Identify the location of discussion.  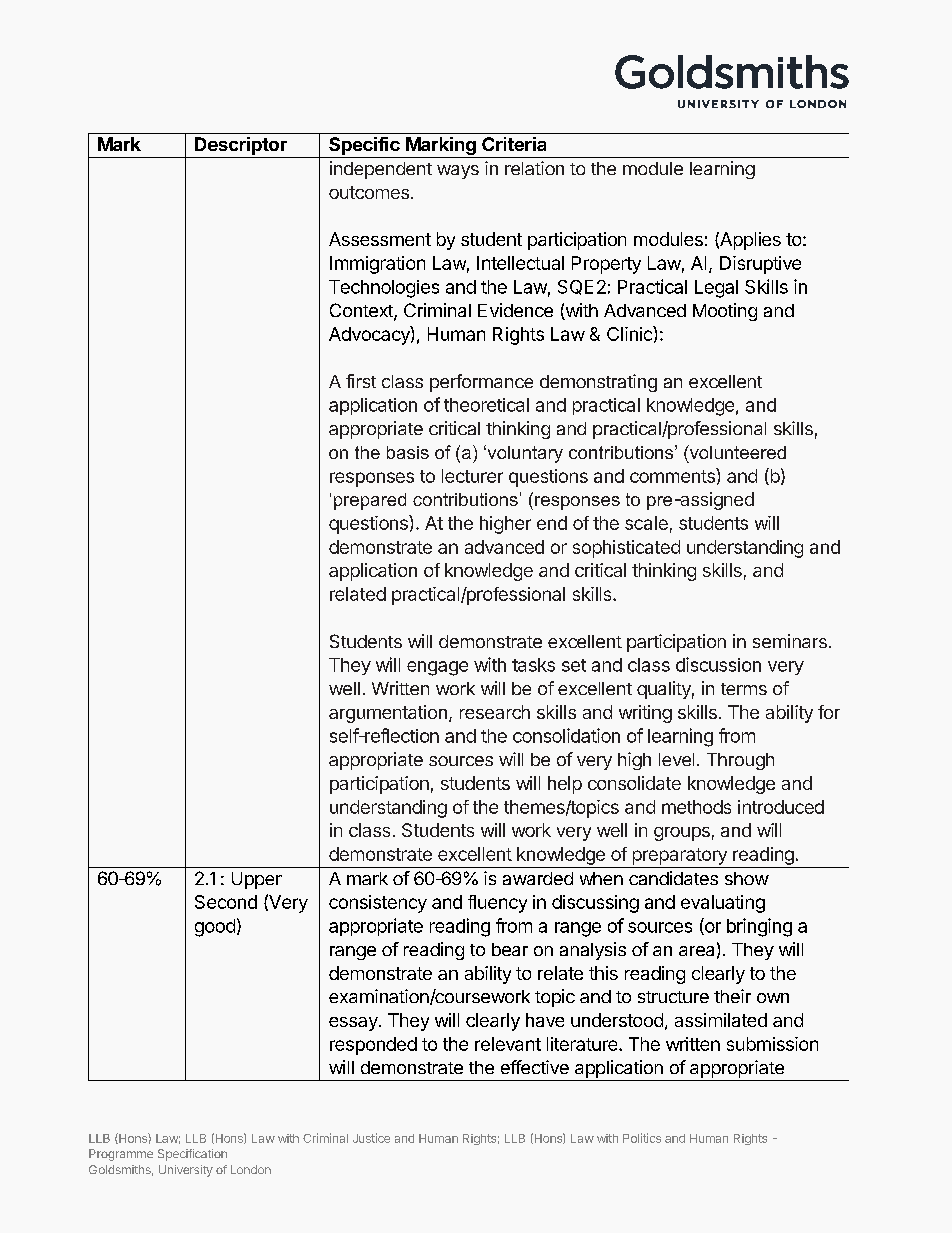
(718, 664).
